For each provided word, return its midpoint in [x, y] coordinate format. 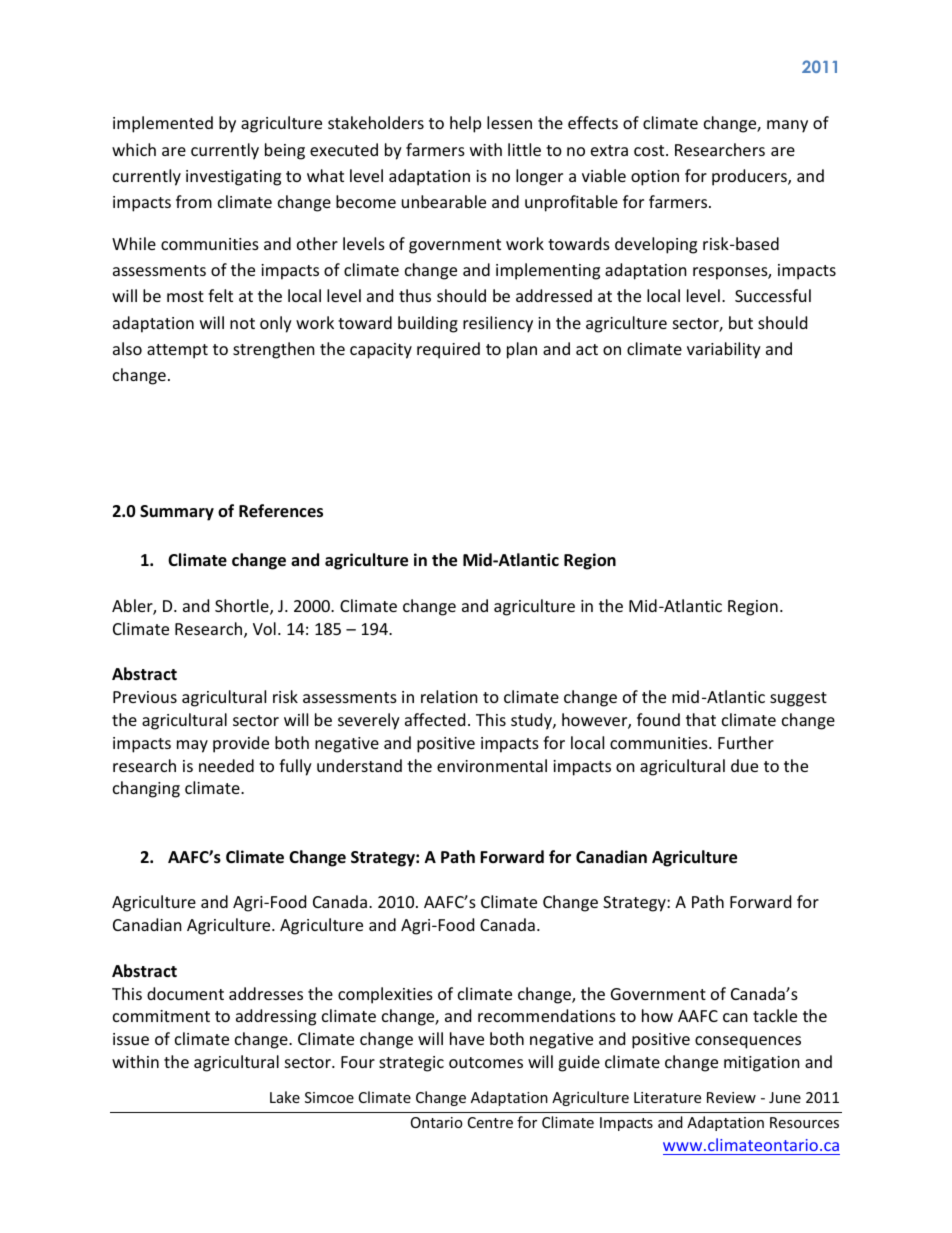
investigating [233, 178]
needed [226, 765]
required [448, 350]
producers [750, 177]
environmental [492, 765]
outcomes [486, 1062]
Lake [285, 1097]
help [465, 124]
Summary [177, 513]
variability [724, 350]
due [744, 765]
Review [731, 1097]
